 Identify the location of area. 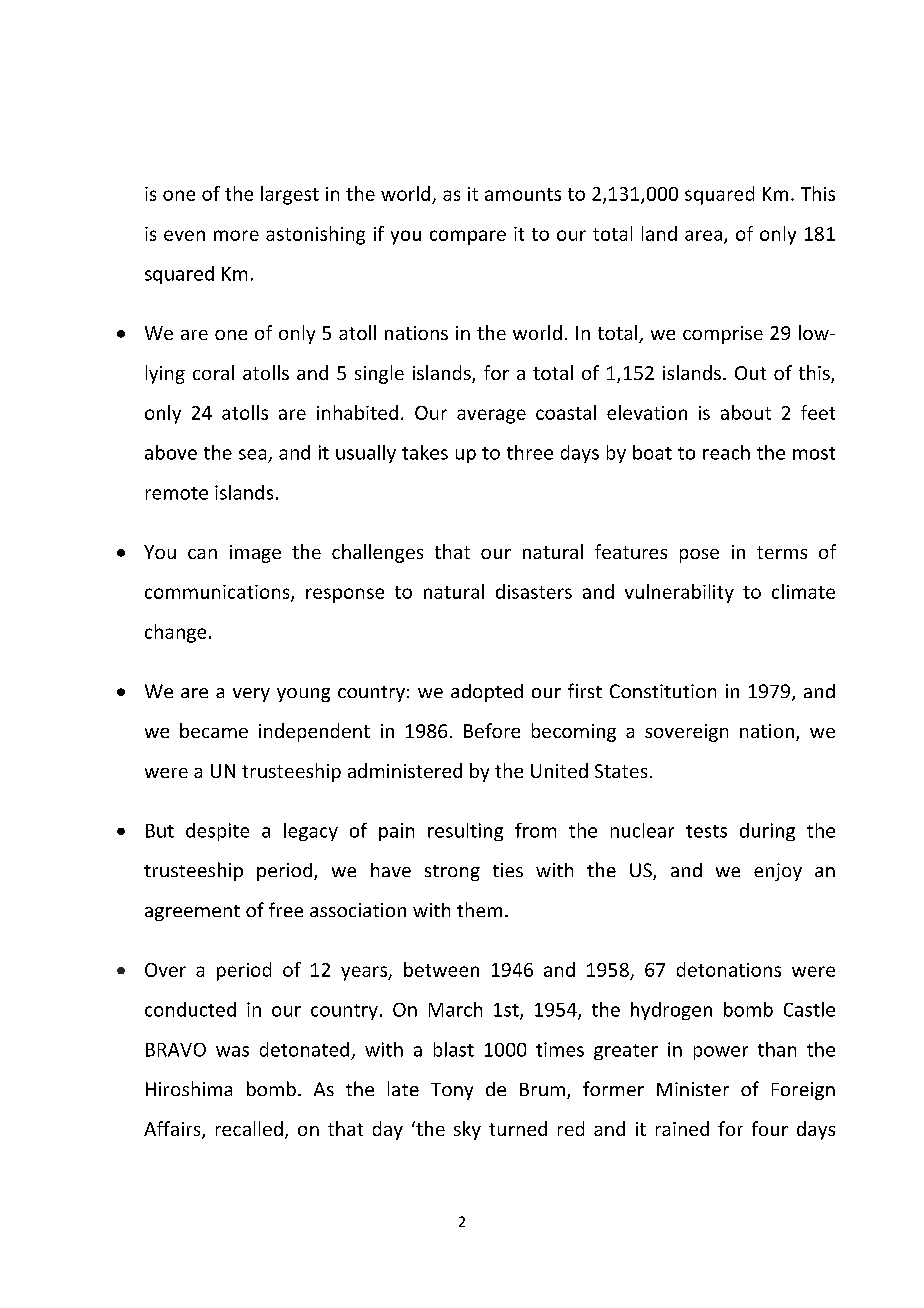
(703, 235).
